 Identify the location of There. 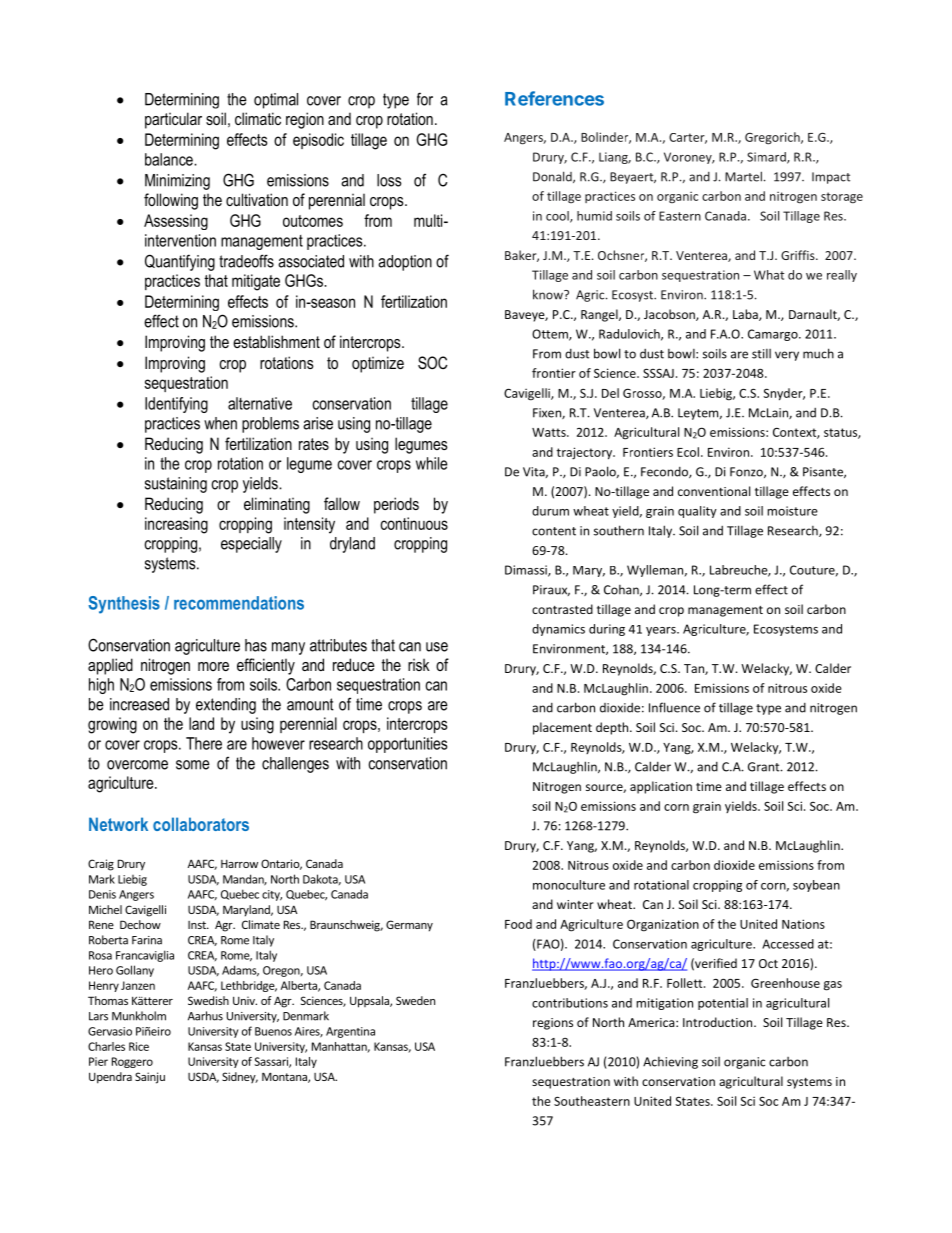
(204, 743).
